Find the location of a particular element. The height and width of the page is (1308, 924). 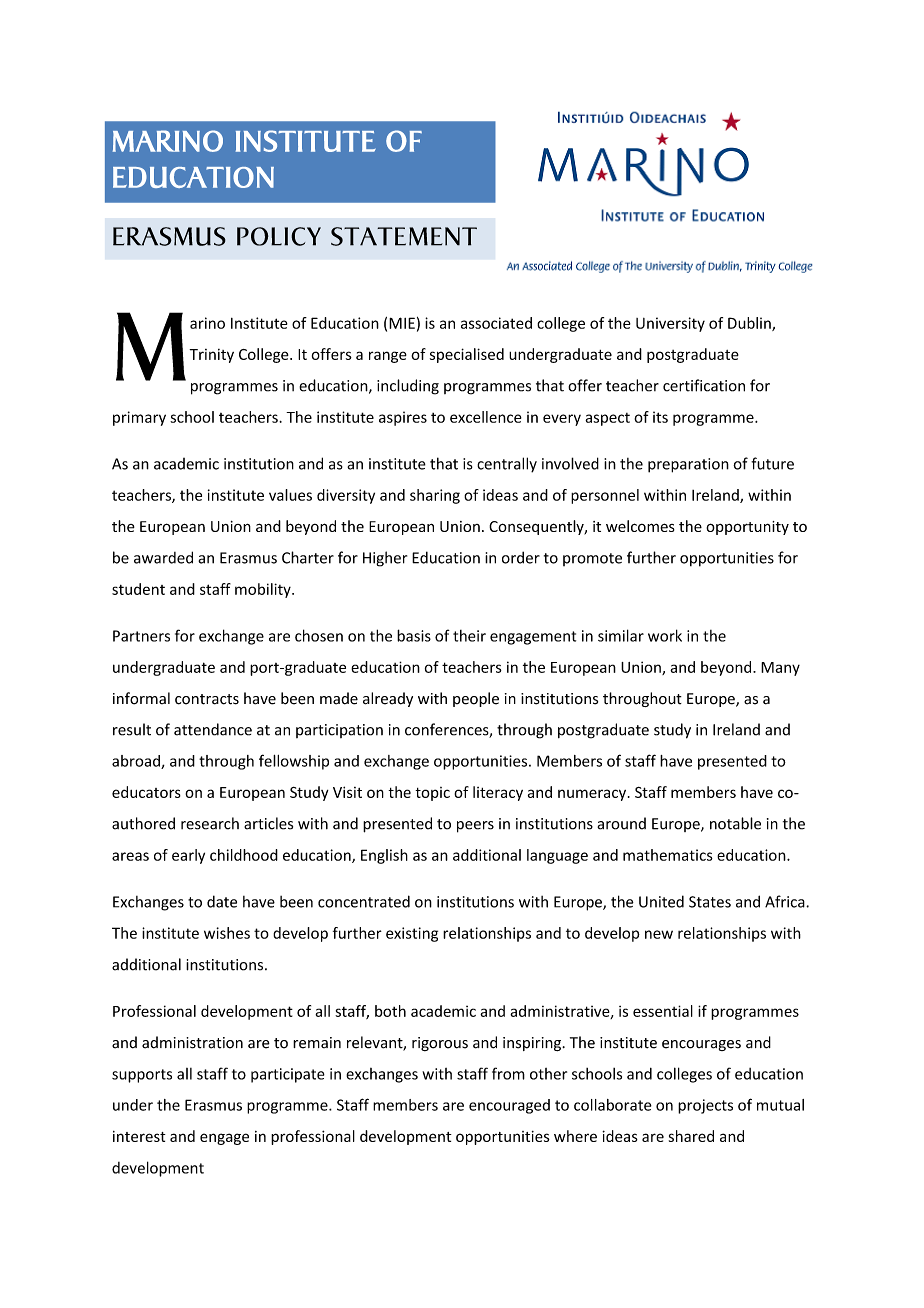

University is located at coordinates (670, 324).
